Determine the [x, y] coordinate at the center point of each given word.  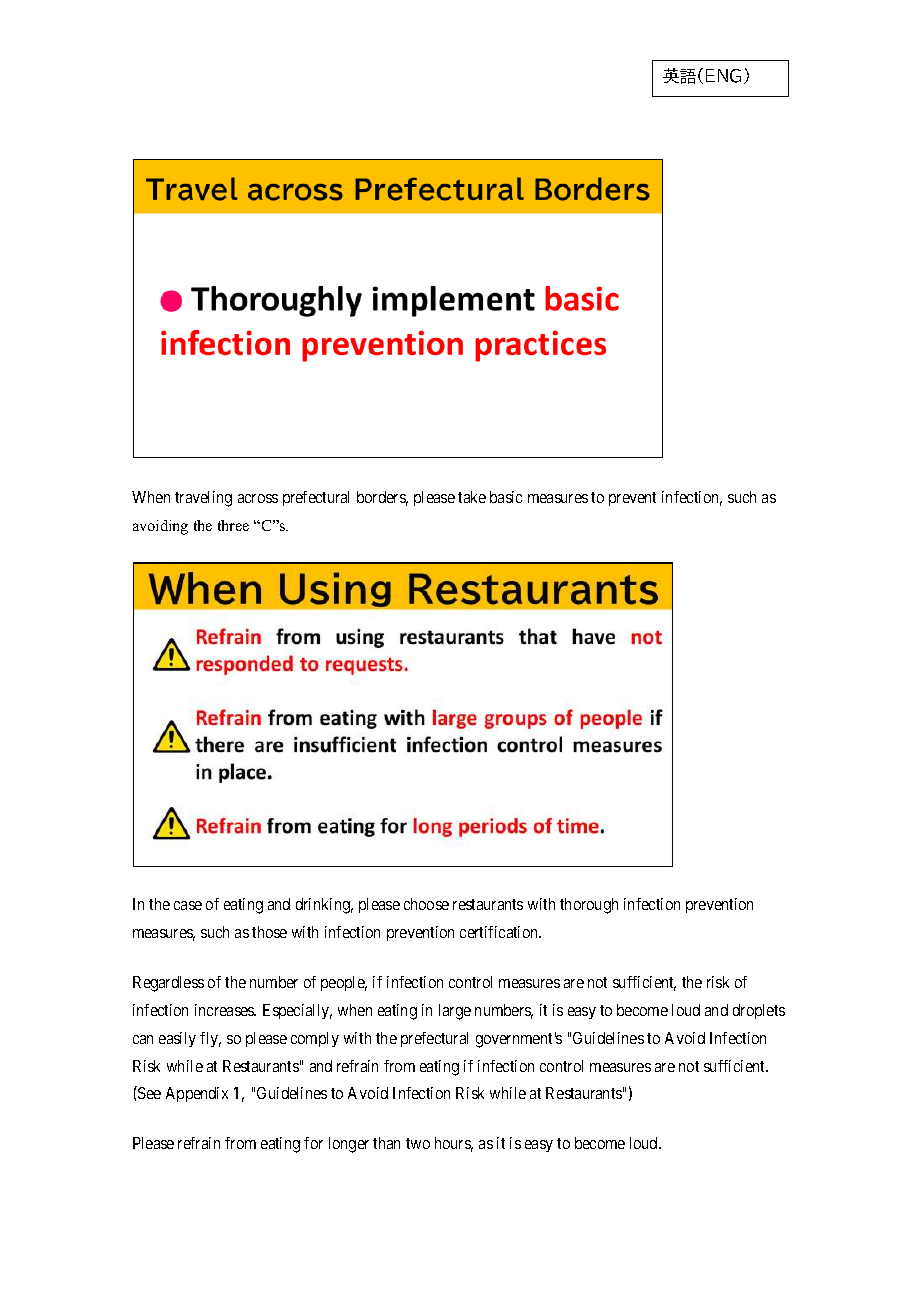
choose [426, 904]
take [472, 497]
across [258, 498]
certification [500, 932]
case [188, 905]
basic [506, 497]
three [233, 525]
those [269, 932]
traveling [203, 499]
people [344, 983]
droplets [759, 1011]
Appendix [197, 1094]
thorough [589, 906]
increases [225, 1010]
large [455, 1012]
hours [454, 1144]
